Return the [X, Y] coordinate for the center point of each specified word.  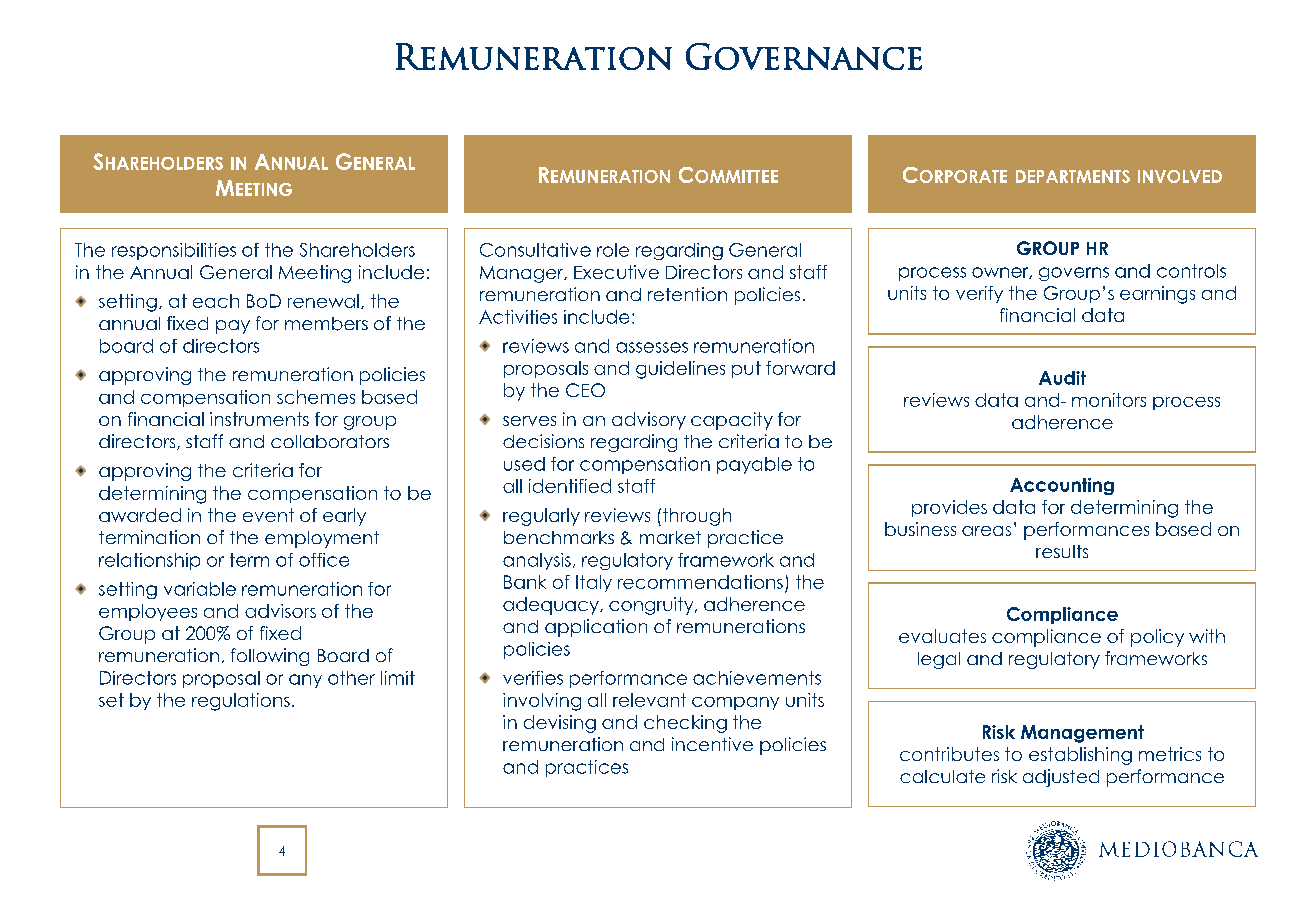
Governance [804, 56]
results [1062, 551]
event [268, 515]
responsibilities [174, 251]
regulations [241, 702]
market [670, 537]
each [216, 301]
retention [687, 294]
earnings [1157, 295]
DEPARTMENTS [1073, 176]
